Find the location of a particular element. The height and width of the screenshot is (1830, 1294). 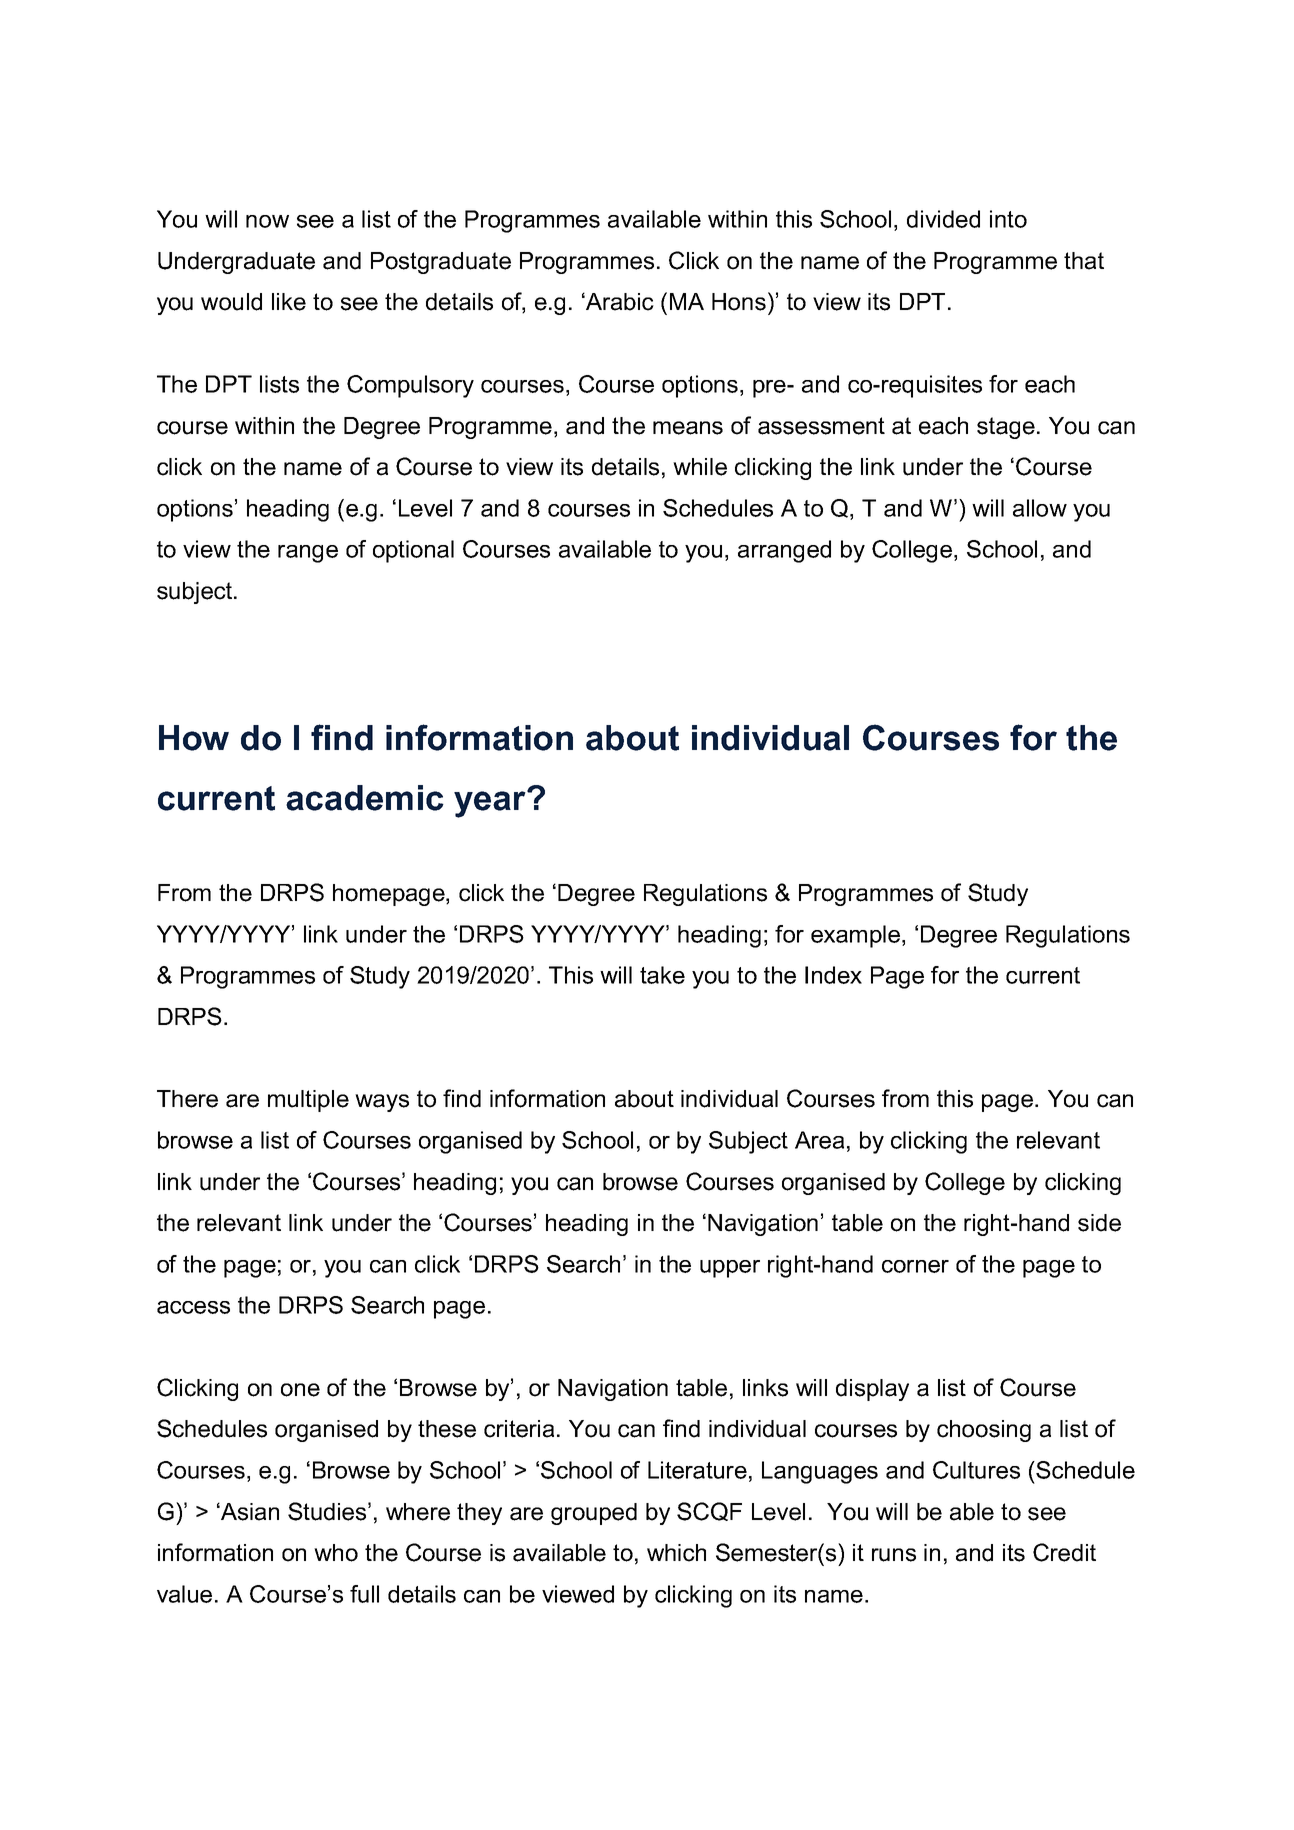

like is located at coordinates (289, 302).
